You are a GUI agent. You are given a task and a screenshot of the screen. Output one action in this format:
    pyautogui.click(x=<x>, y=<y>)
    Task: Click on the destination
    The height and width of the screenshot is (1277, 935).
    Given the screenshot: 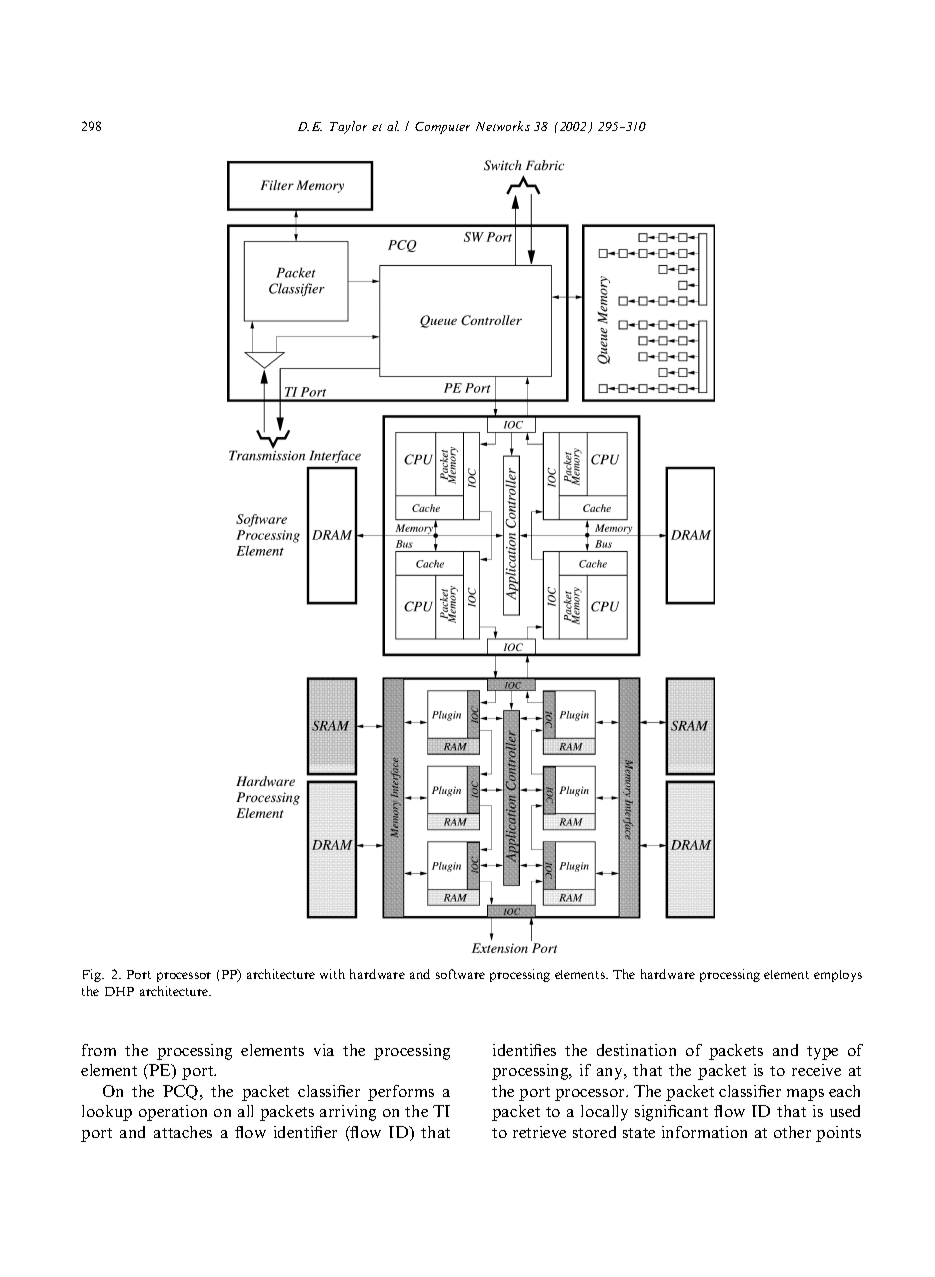 What is the action you would take?
    pyautogui.click(x=636, y=1050)
